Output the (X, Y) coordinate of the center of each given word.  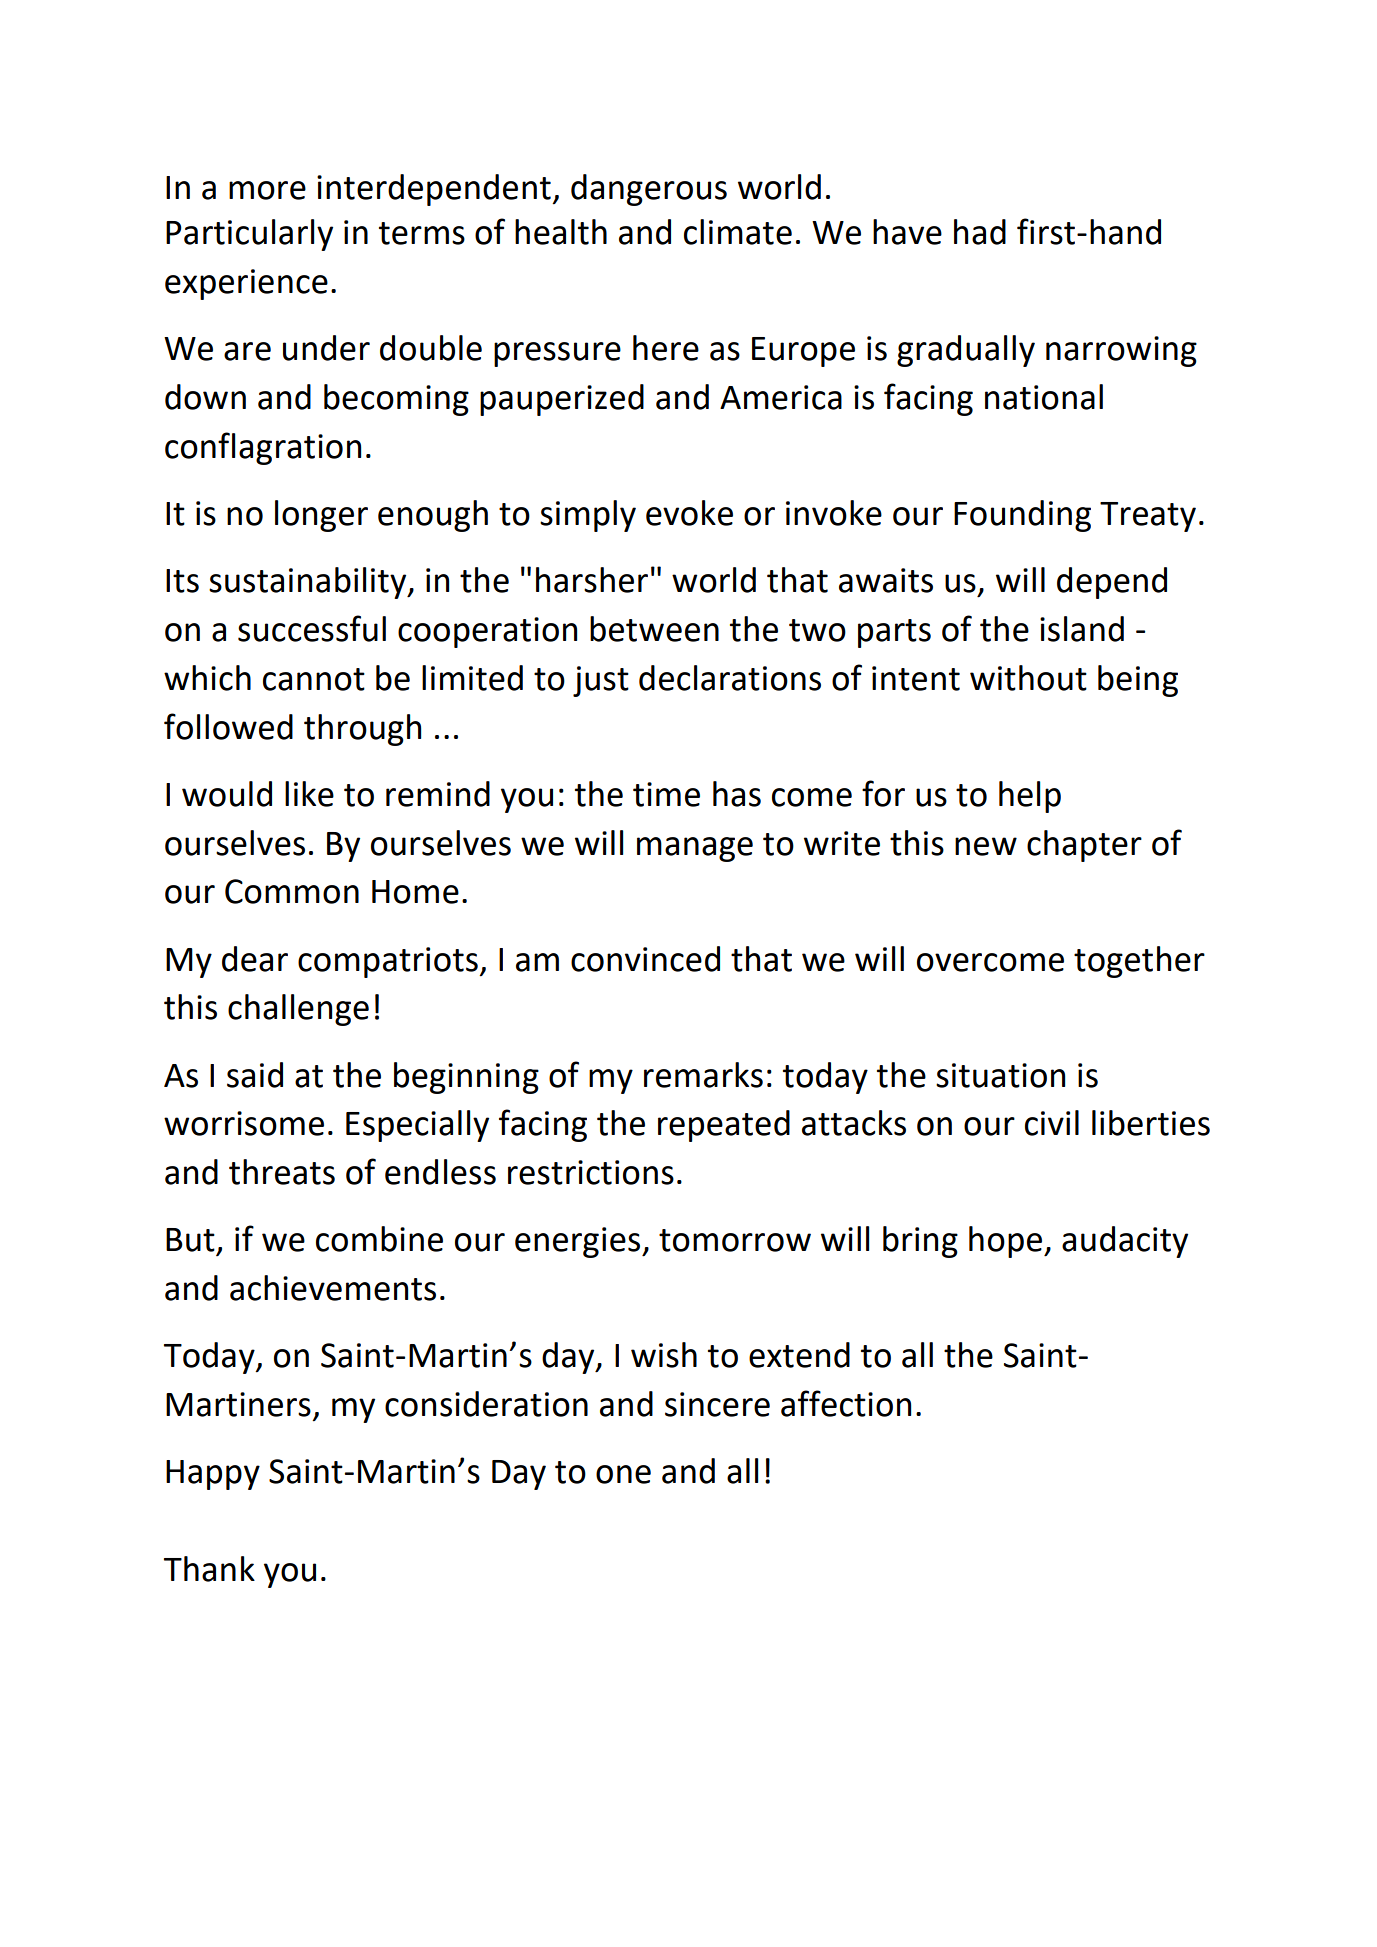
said (255, 1075)
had (980, 232)
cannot (314, 679)
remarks (703, 1075)
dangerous (649, 190)
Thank (209, 1569)
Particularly (249, 235)
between (654, 629)
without (1028, 678)
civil (1052, 1123)
